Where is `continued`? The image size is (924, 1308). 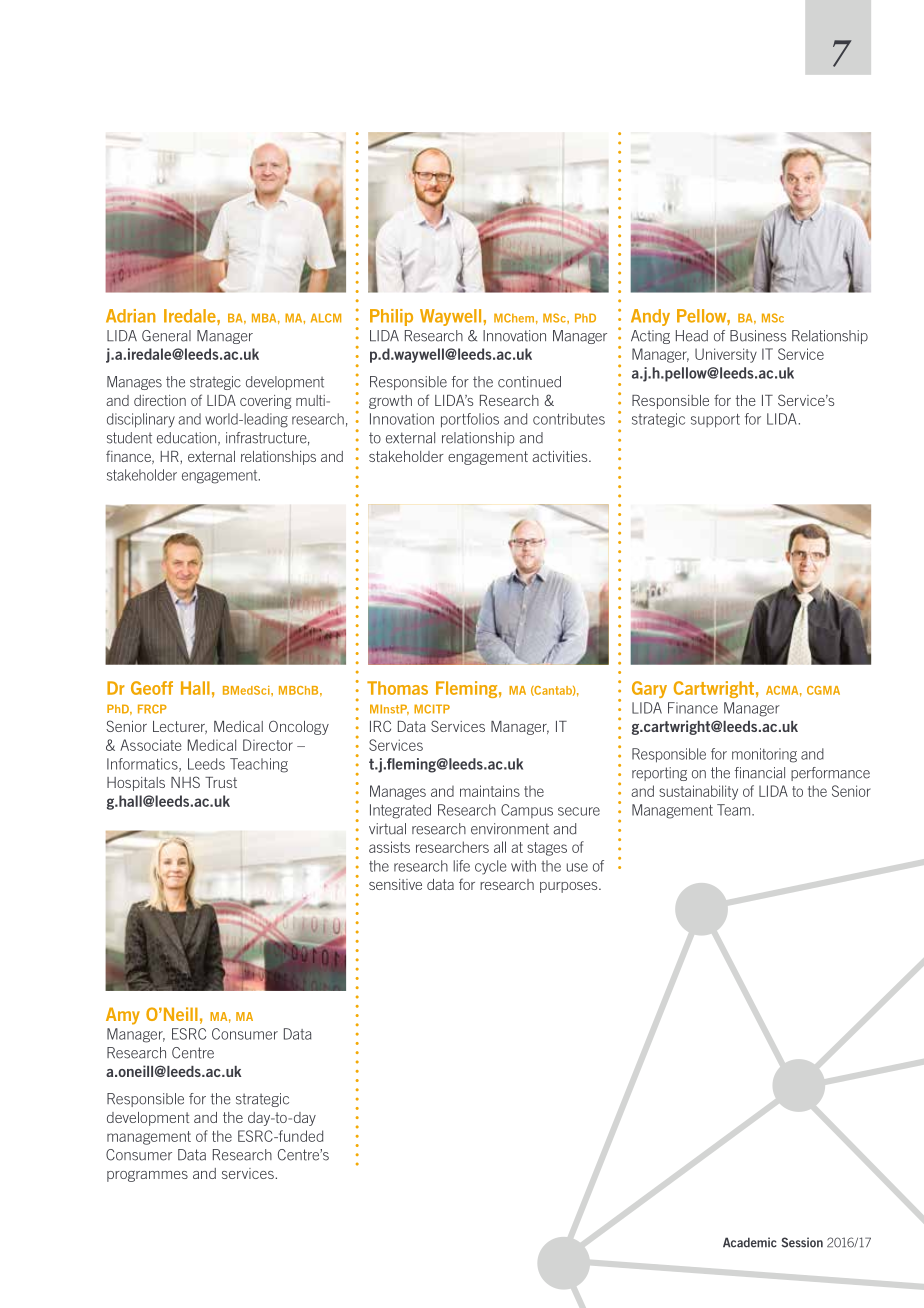 continued is located at coordinates (529, 382).
